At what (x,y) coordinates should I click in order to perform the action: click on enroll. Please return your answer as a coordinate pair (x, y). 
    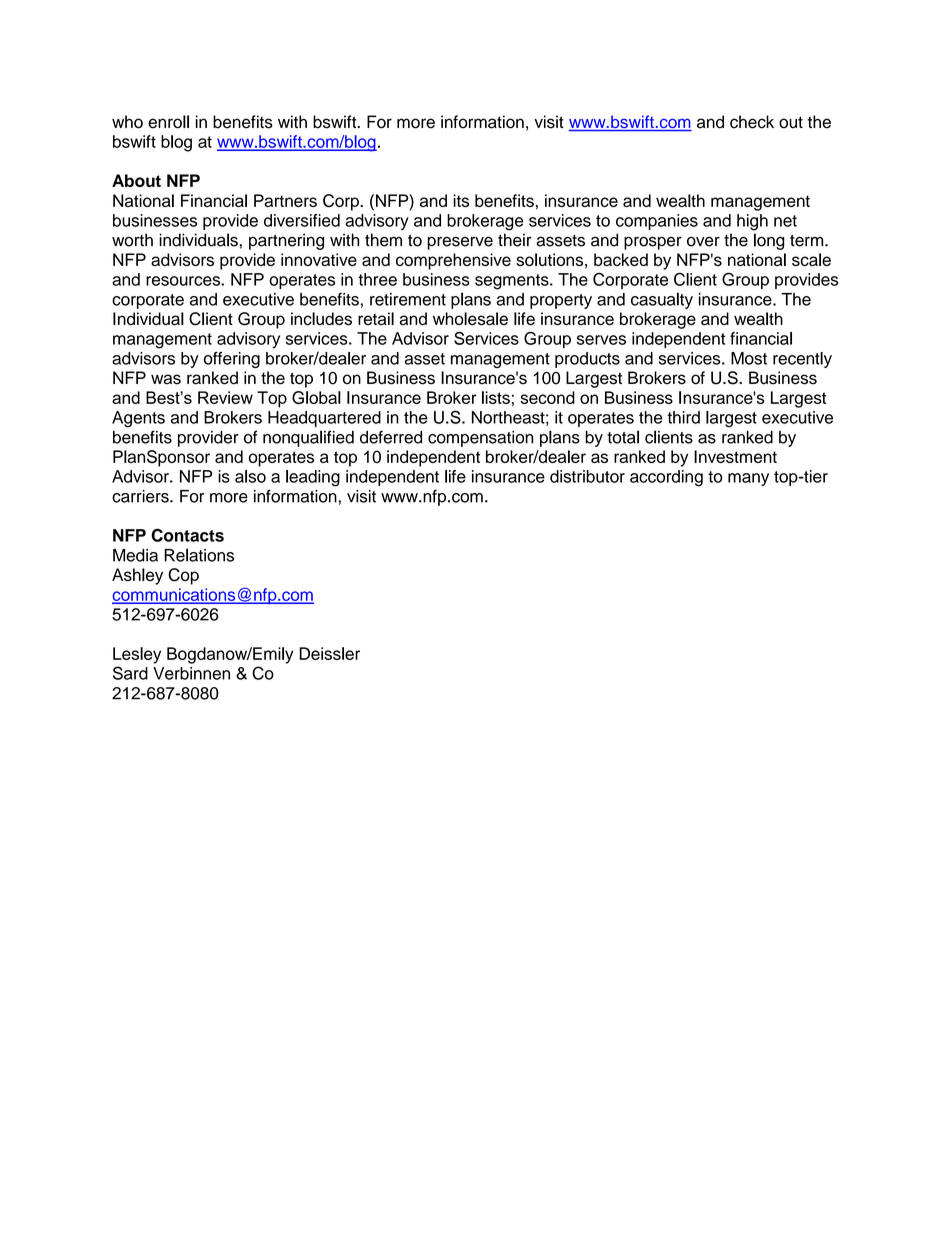
    Looking at the image, I should click on (168, 122).
